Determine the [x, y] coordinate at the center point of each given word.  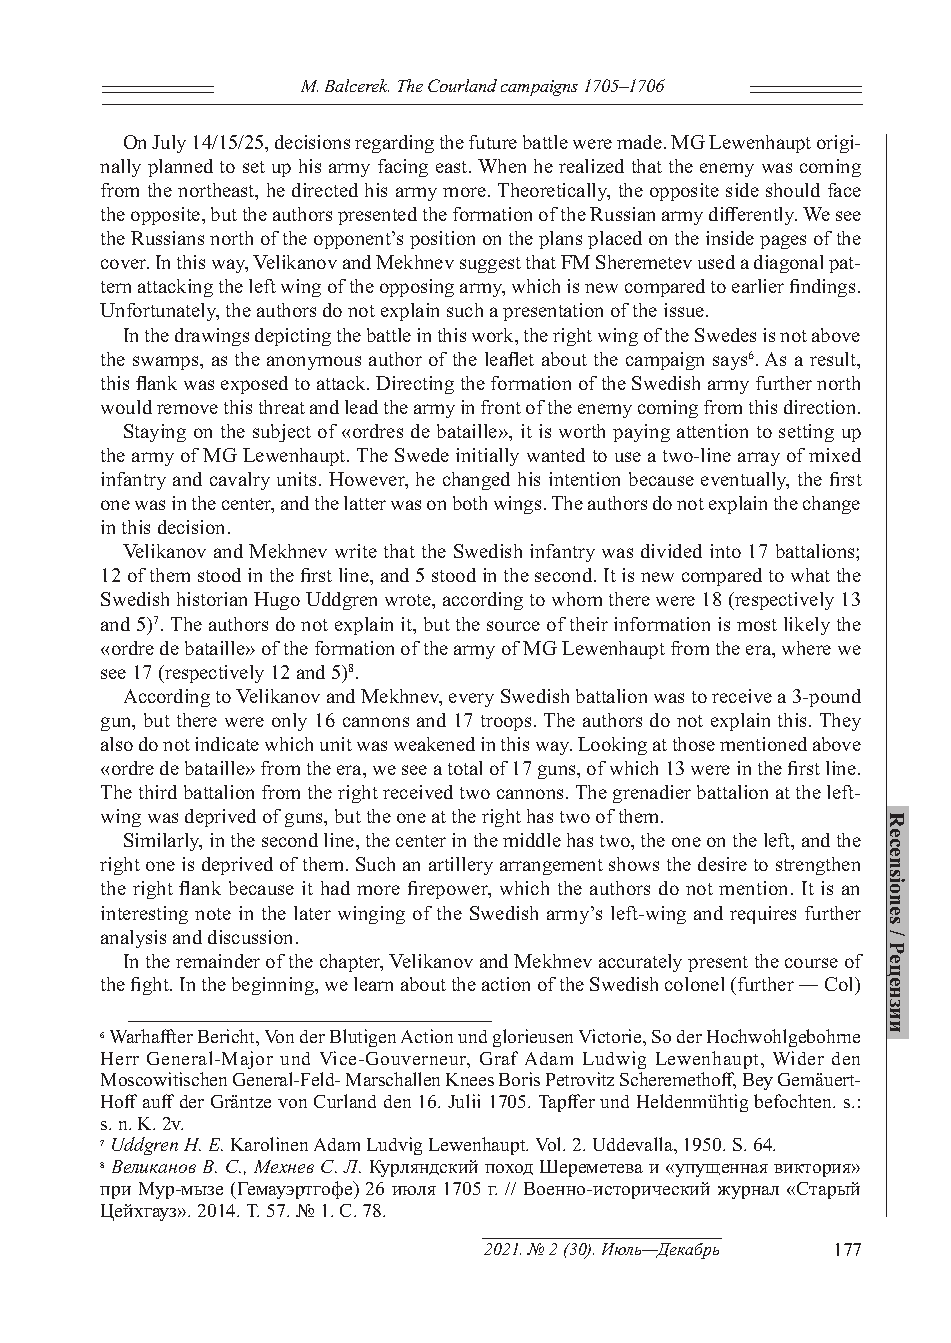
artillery [461, 866]
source [513, 626]
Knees [470, 1079]
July [169, 144]
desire [722, 864]
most [757, 625]
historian [212, 599]
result [834, 360]
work [494, 336]
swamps [167, 363]
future [493, 142]
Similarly [163, 842]
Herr [120, 1058]
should [793, 190]
